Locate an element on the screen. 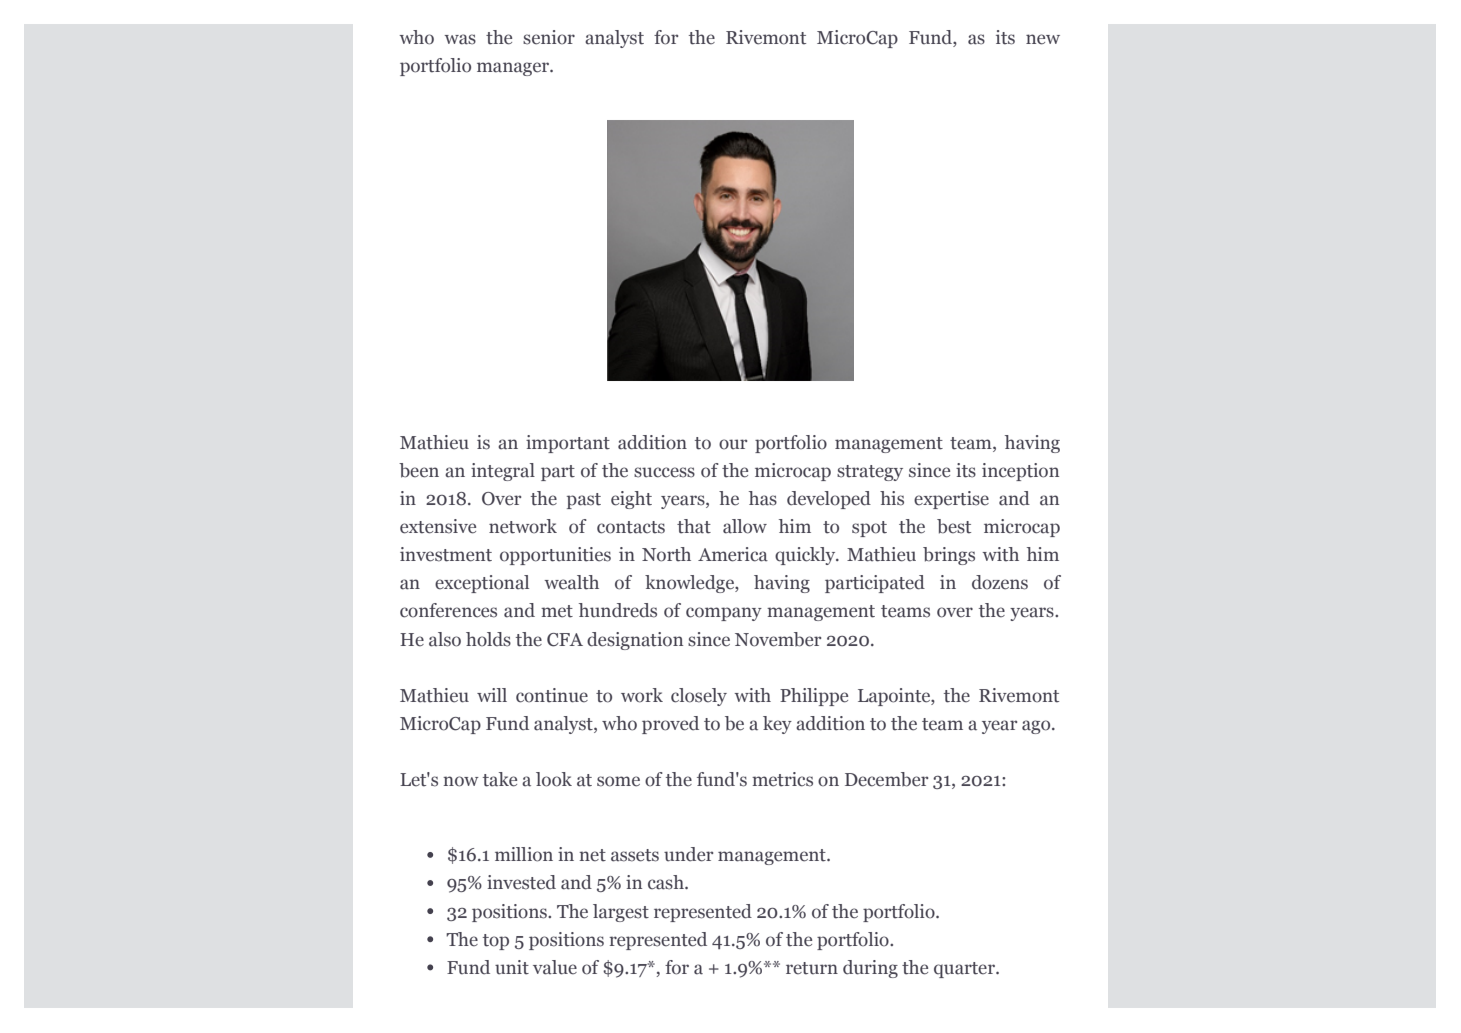 This screenshot has width=1461, height=1033. holds is located at coordinates (488, 639).
